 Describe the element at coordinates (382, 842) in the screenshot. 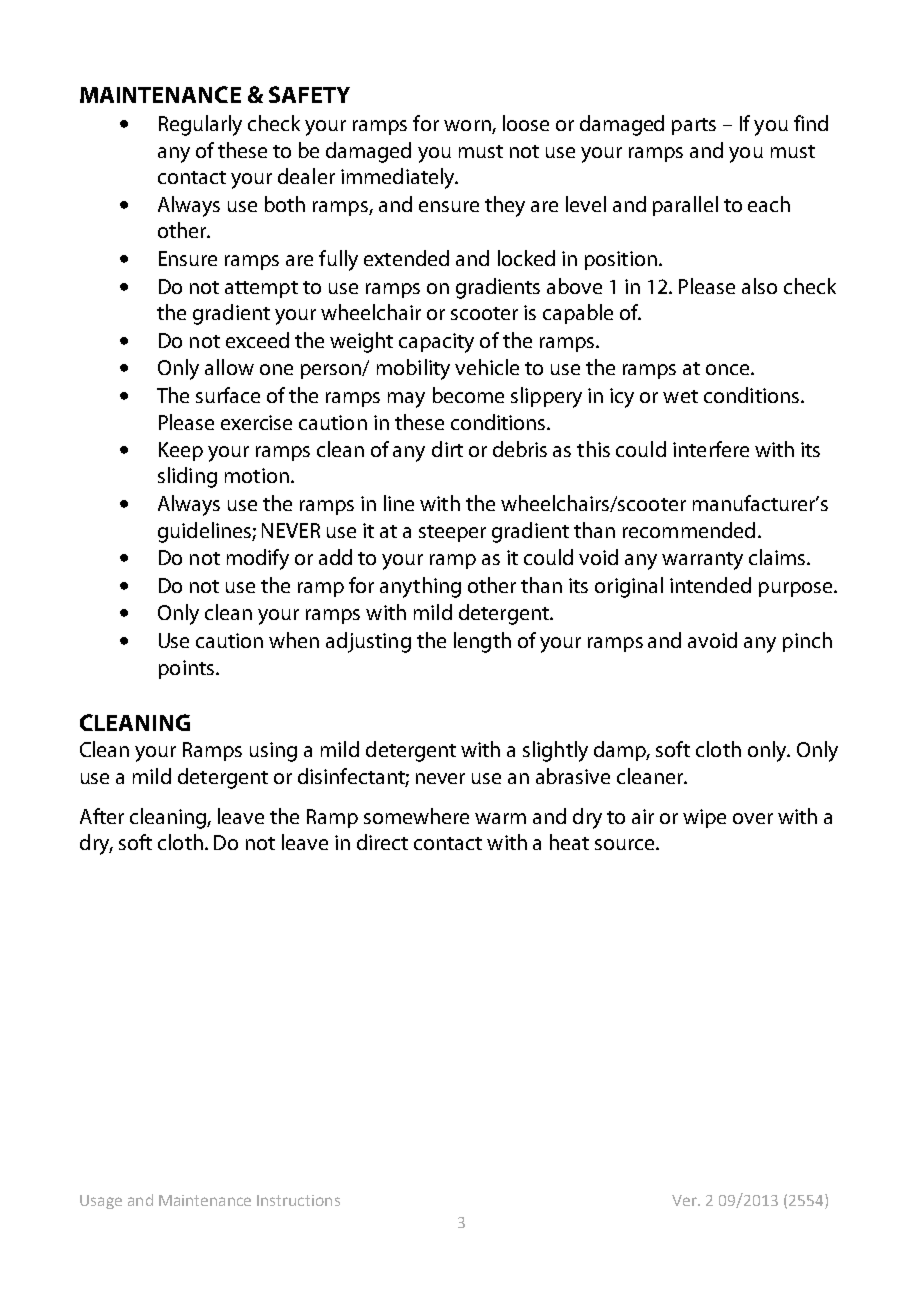

I see `direct` at that location.
